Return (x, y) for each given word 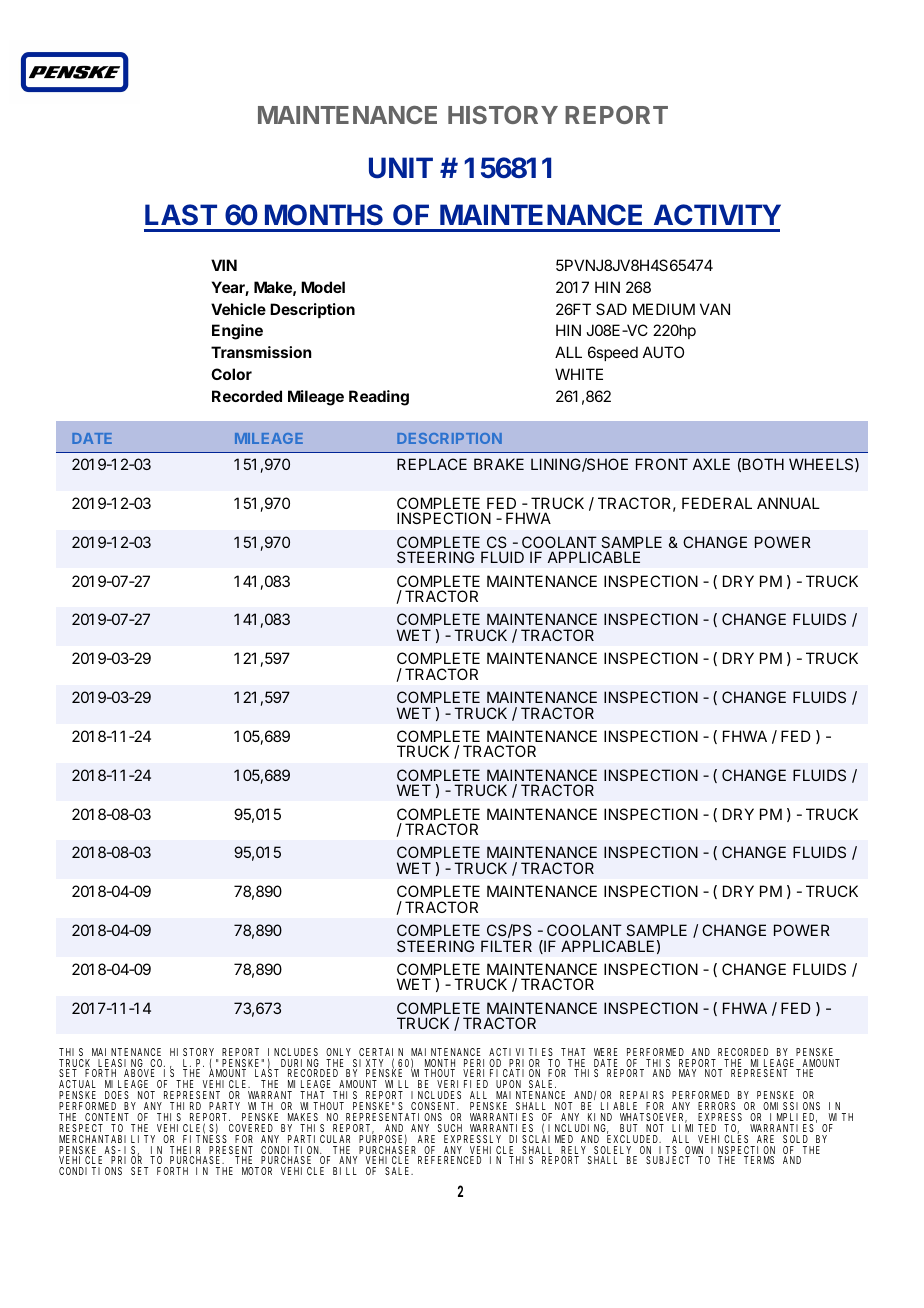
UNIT (401, 168)
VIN (224, 265)
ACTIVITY (717, 215)
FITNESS (205, 1139)
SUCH (450, 1128)
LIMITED (694, 1128)
